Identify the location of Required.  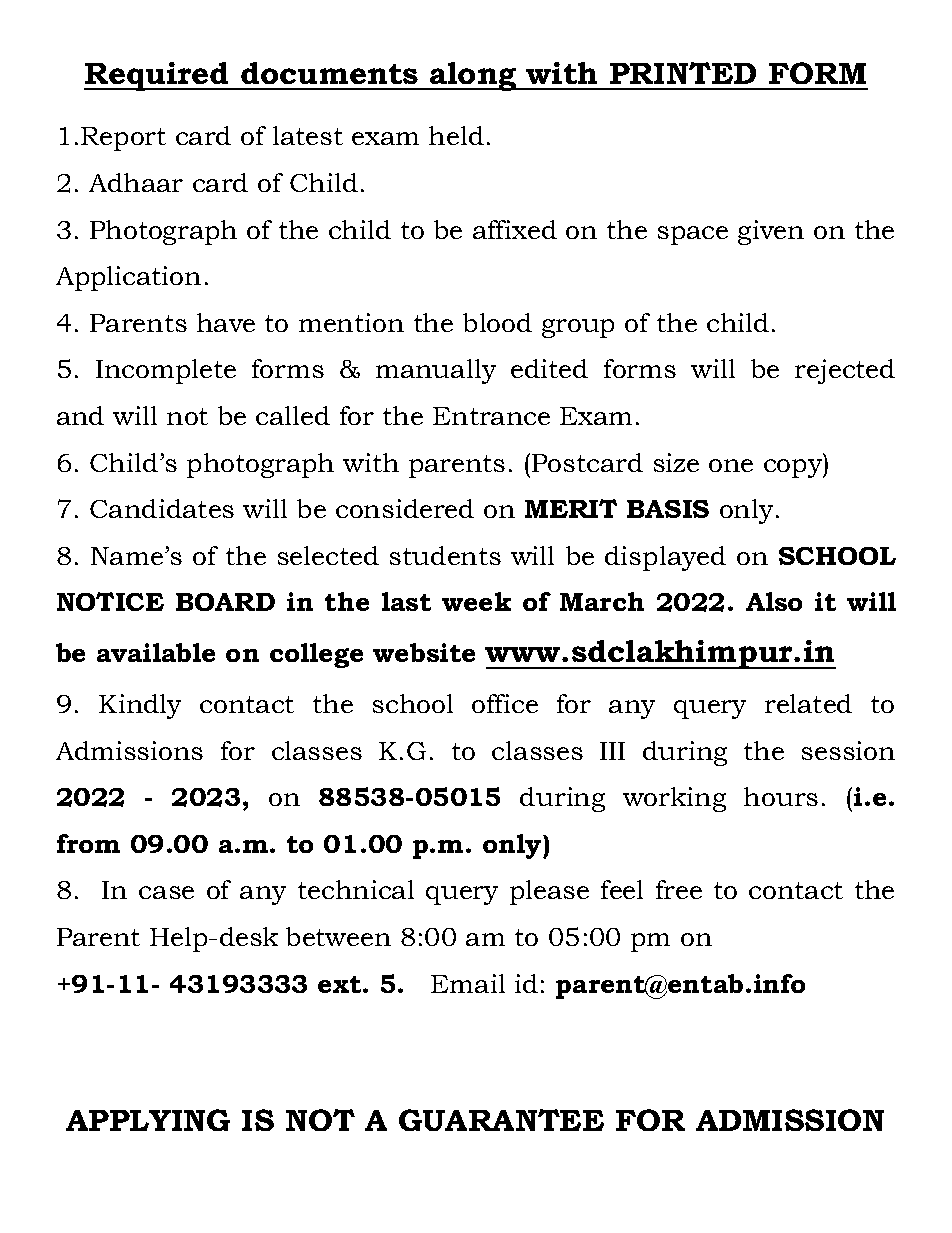
(157, 76).
